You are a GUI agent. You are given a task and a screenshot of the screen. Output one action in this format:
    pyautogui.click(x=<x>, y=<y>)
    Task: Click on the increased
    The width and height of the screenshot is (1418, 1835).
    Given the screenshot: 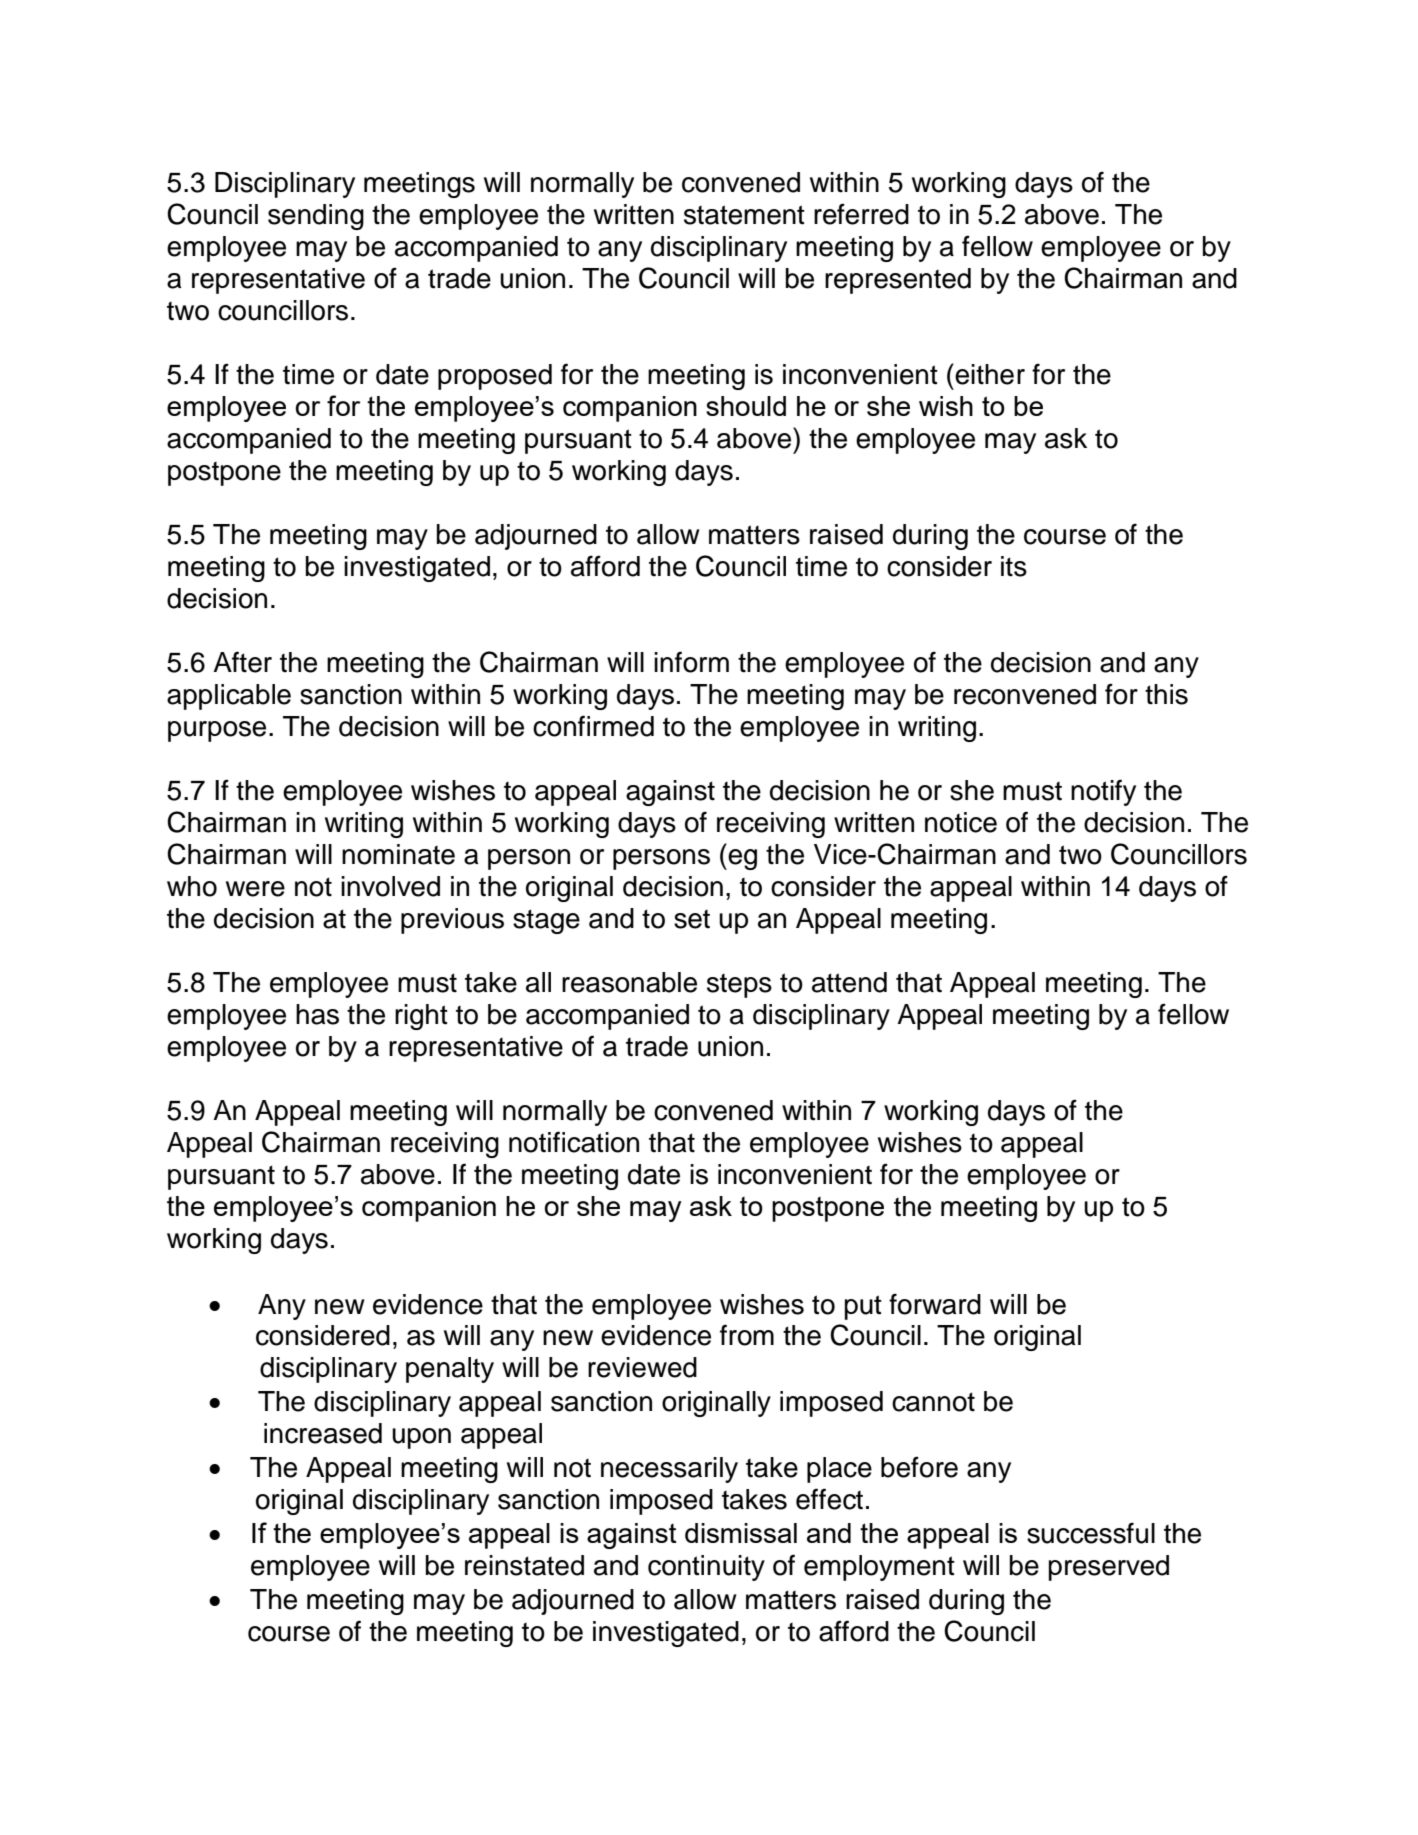 What is the action you would take?
    pyautogui.click(x=323, y=1433)
